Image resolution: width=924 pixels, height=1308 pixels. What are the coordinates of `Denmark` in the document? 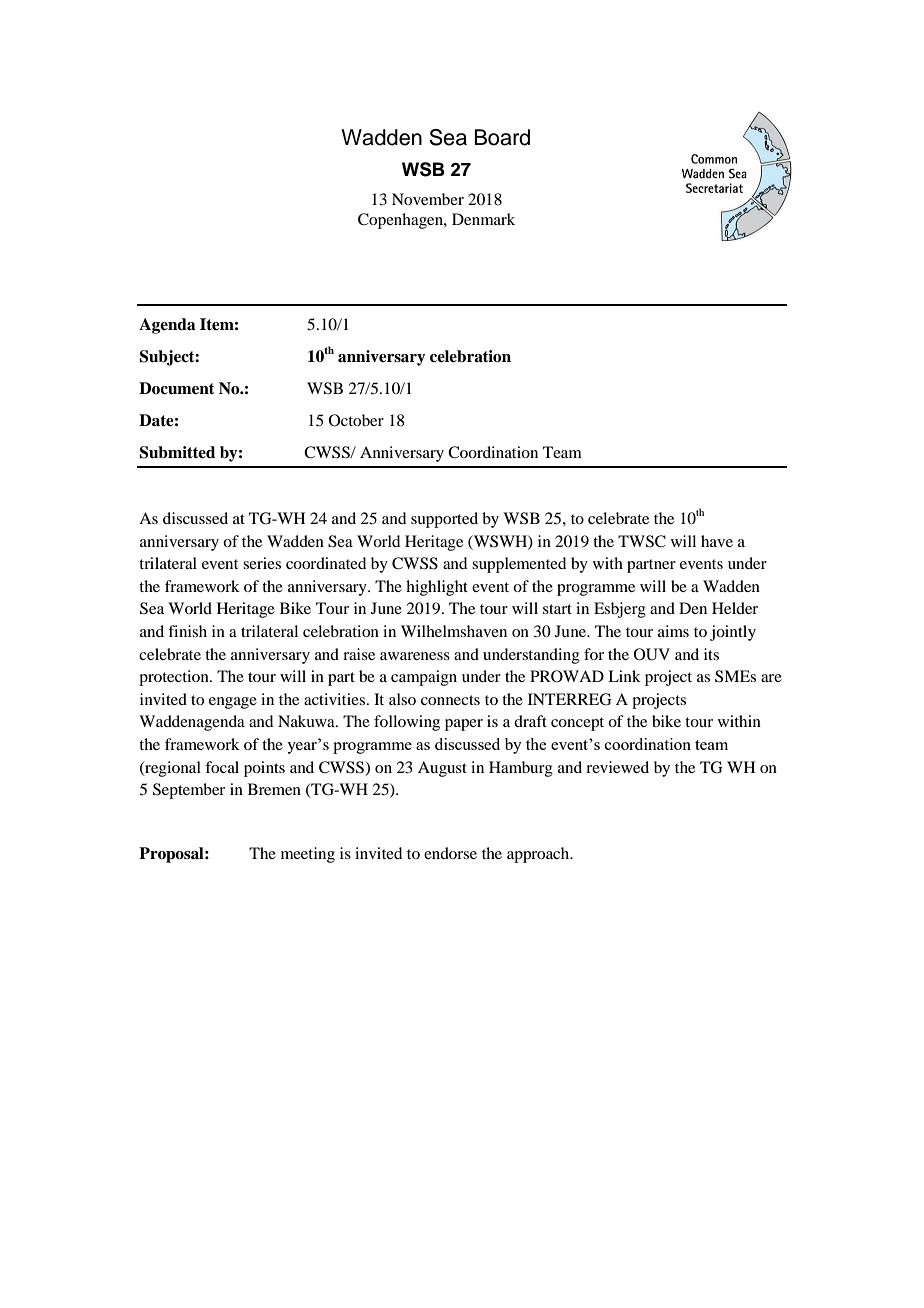 It's located at (483, 219).
